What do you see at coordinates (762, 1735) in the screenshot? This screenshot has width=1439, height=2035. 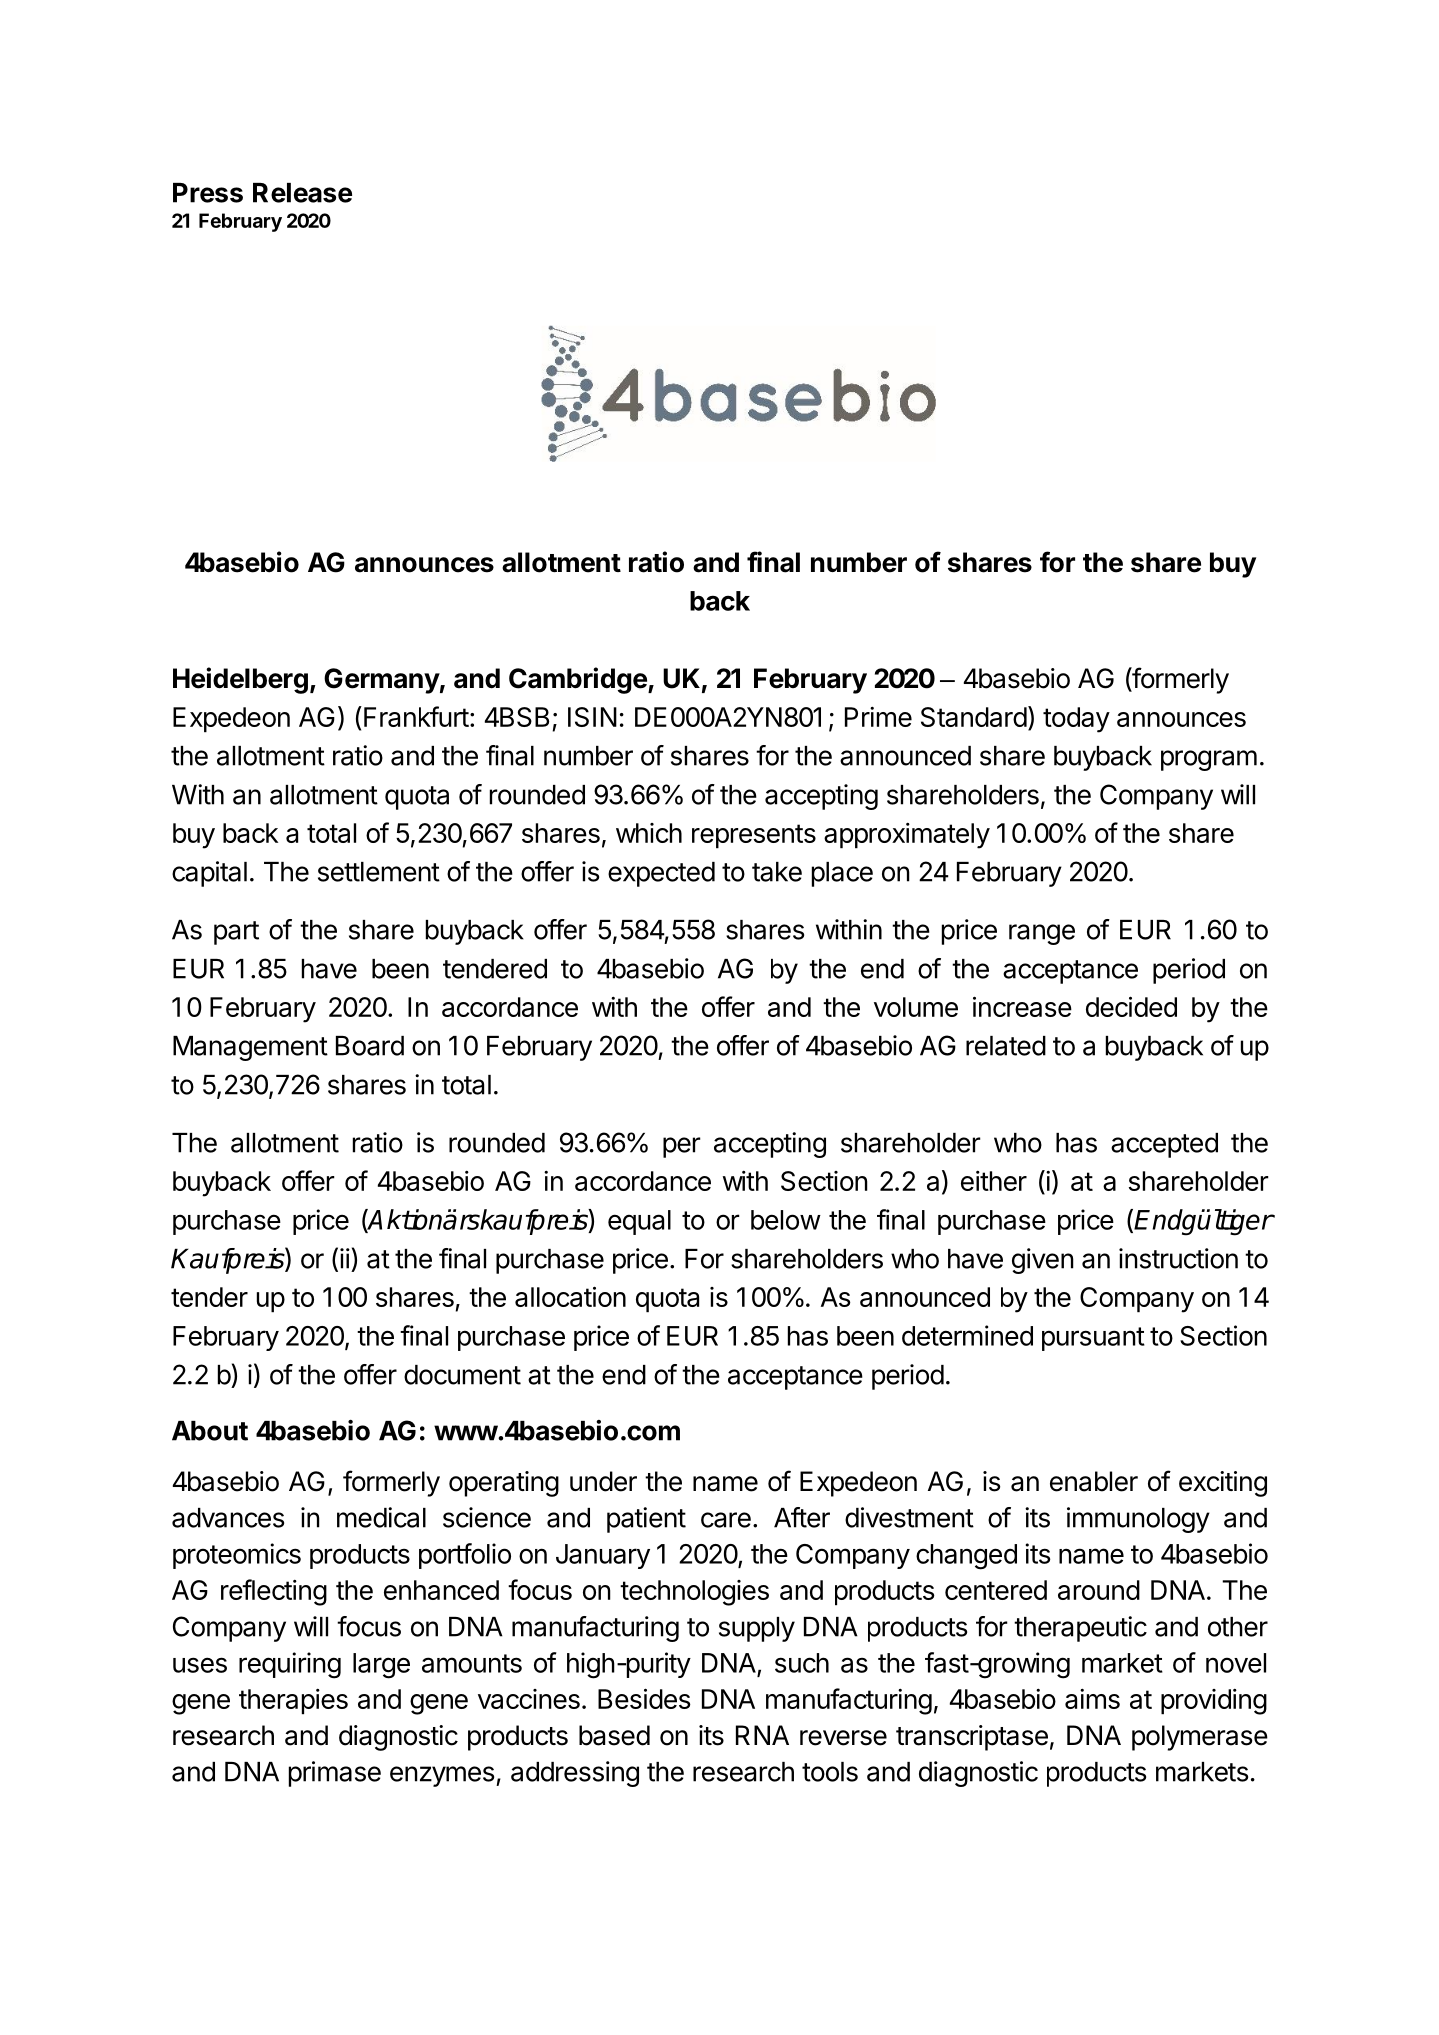 I see `RNA` at bounding box center [762, 1735].
